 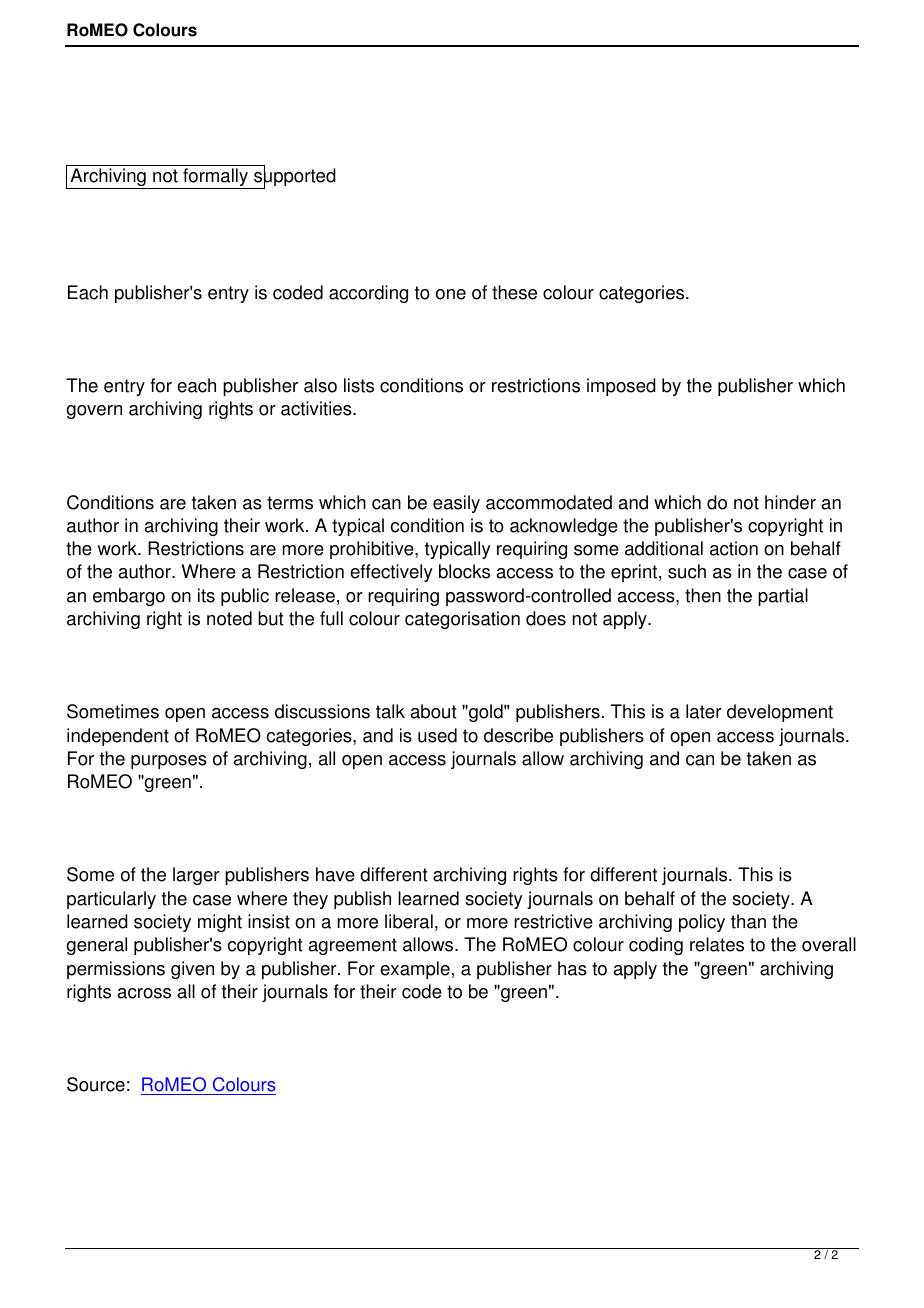 I want to click on relates, so click(x=717, y=944).
